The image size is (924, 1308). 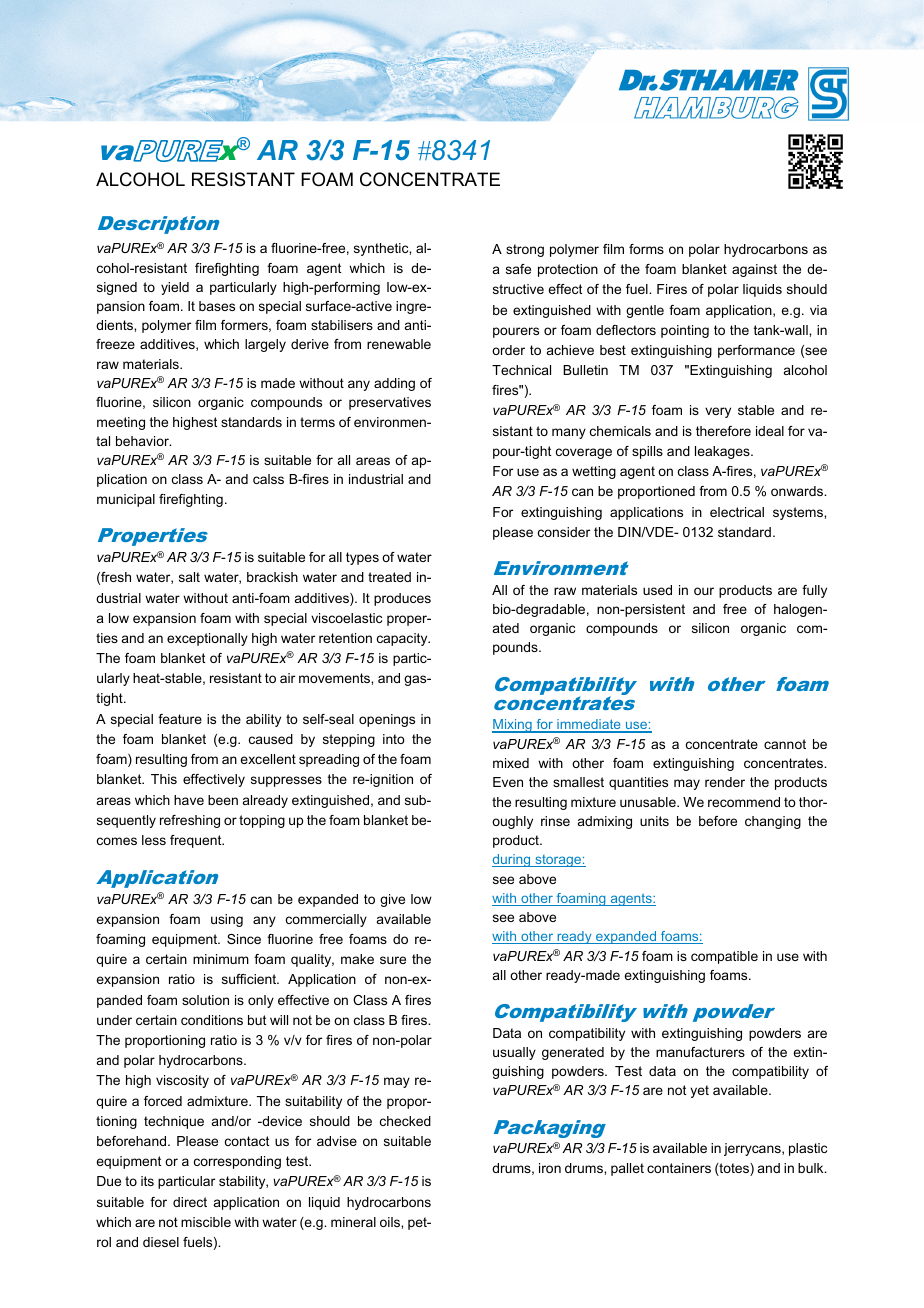 What do you see at coordinates (518, 269) in the screenshot?
I see `safe` at bounding box center [518, 269].
